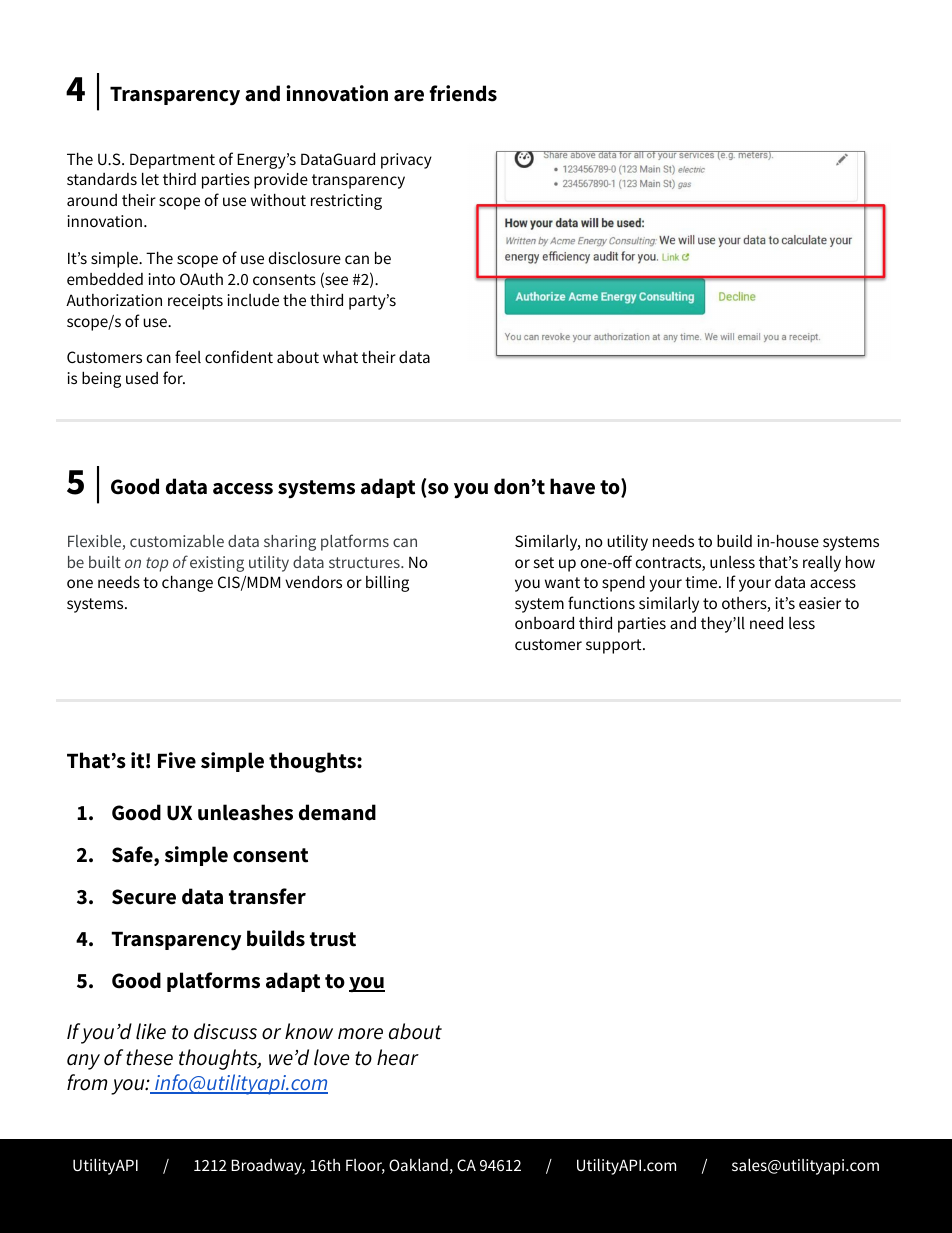  What do you see at coordinates (418, 1164) in the screenshot?
I see `Oakland` at bounding box center [418, 1164].
